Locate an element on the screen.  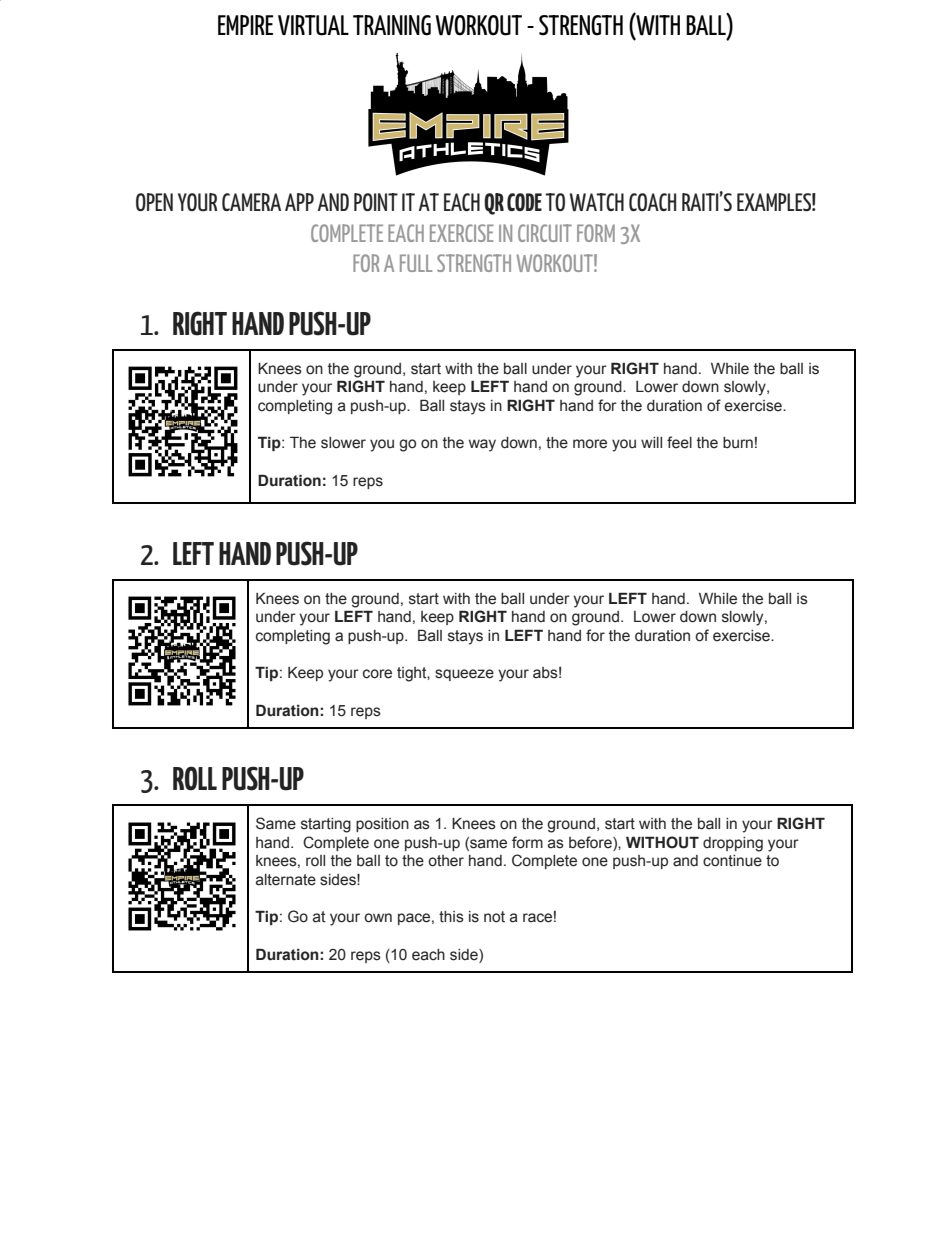
this is located at coordinates (451, 917).
